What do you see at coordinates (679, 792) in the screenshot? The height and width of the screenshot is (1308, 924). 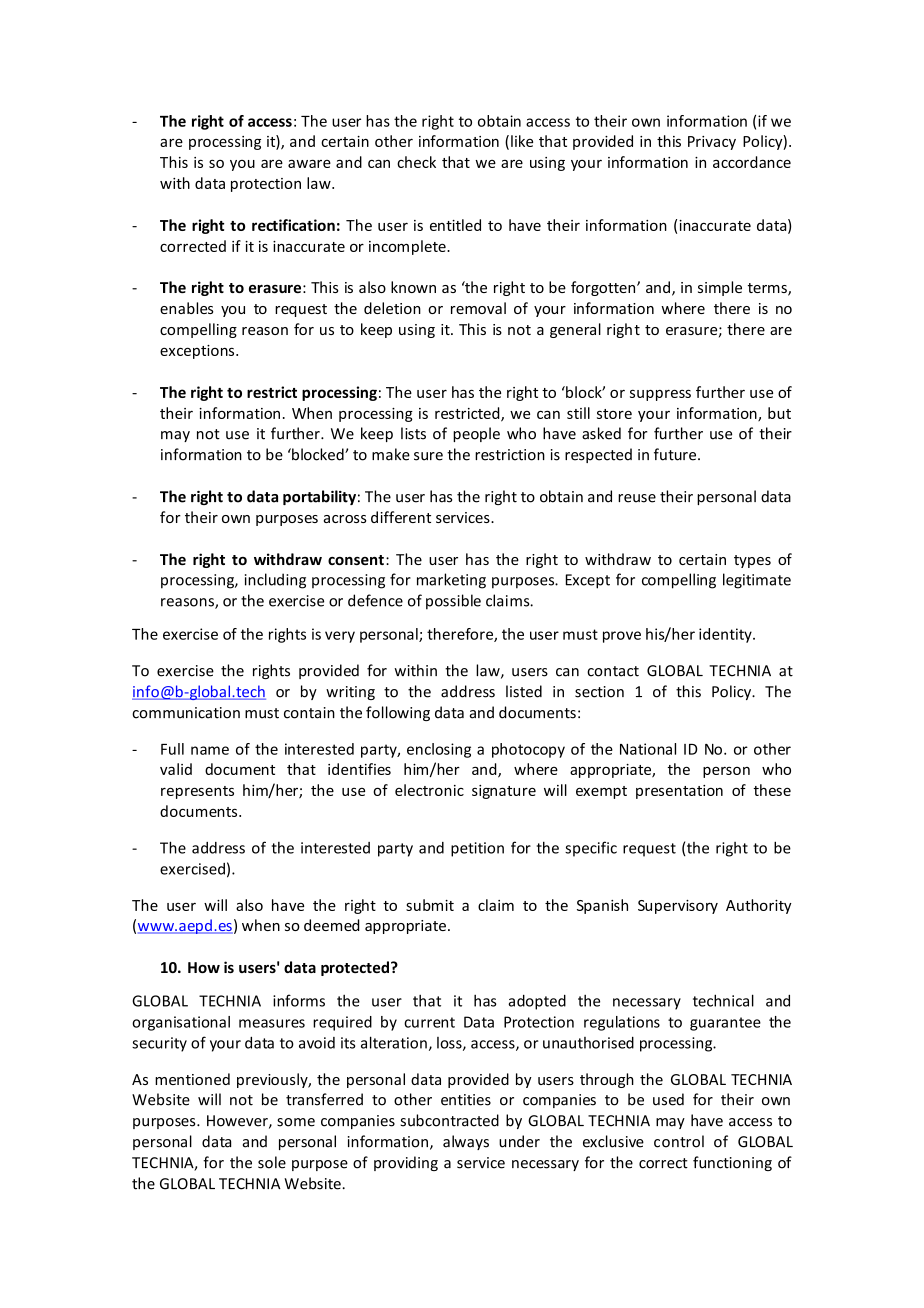 I see `presentation` at bounding box center [679, 792].
